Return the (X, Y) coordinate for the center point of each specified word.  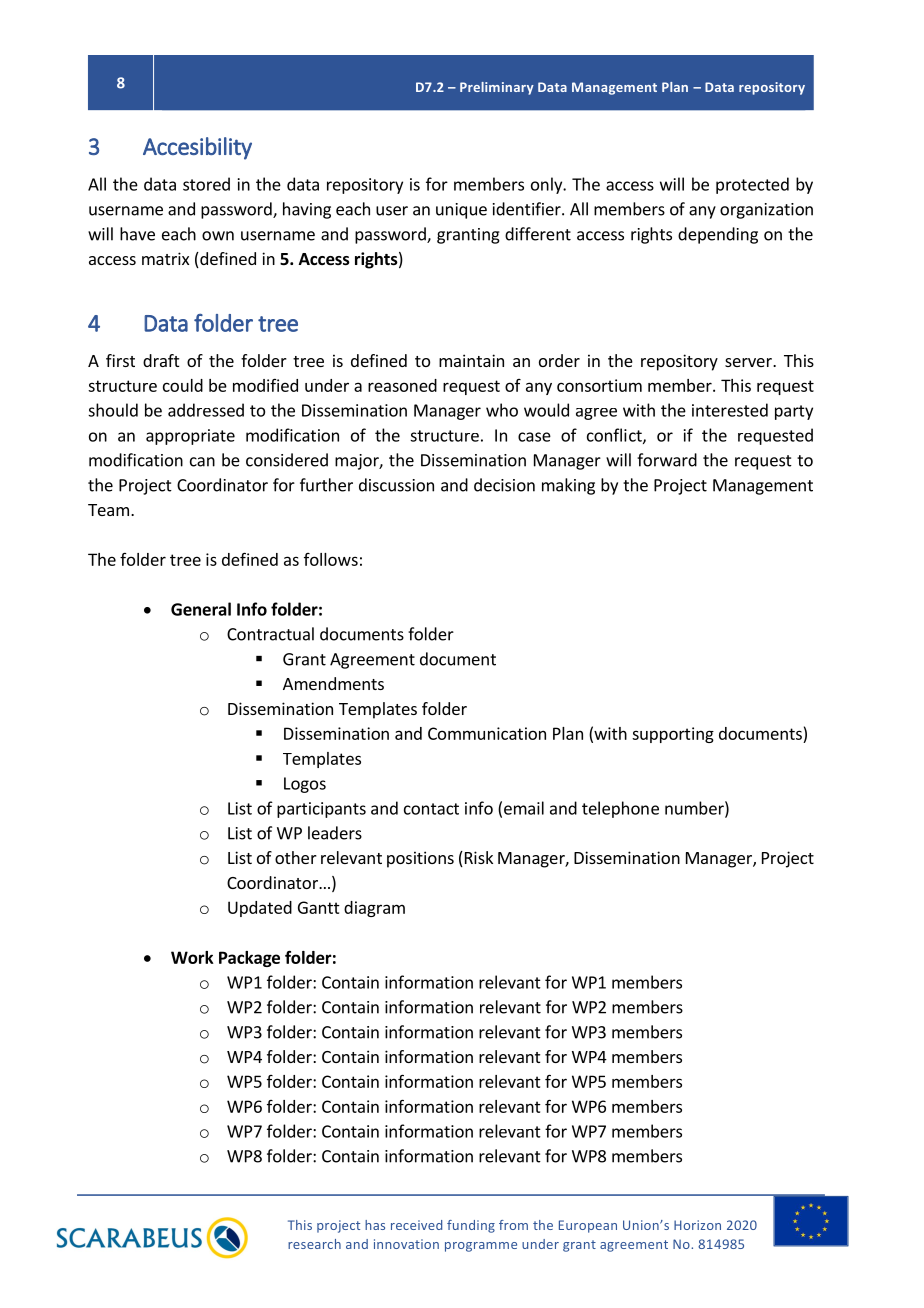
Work (192, 957)
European (588, 1226)
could (183, 385)
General (201, 609)
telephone (620, 809)
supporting (673, 735)
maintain (471, 360)
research (314, 1244)
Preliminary (497, 88)
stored (206, 184)
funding (471, 1226)
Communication (487, 733)
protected (752, 185)
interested (730, 410)
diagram (374, 909)
